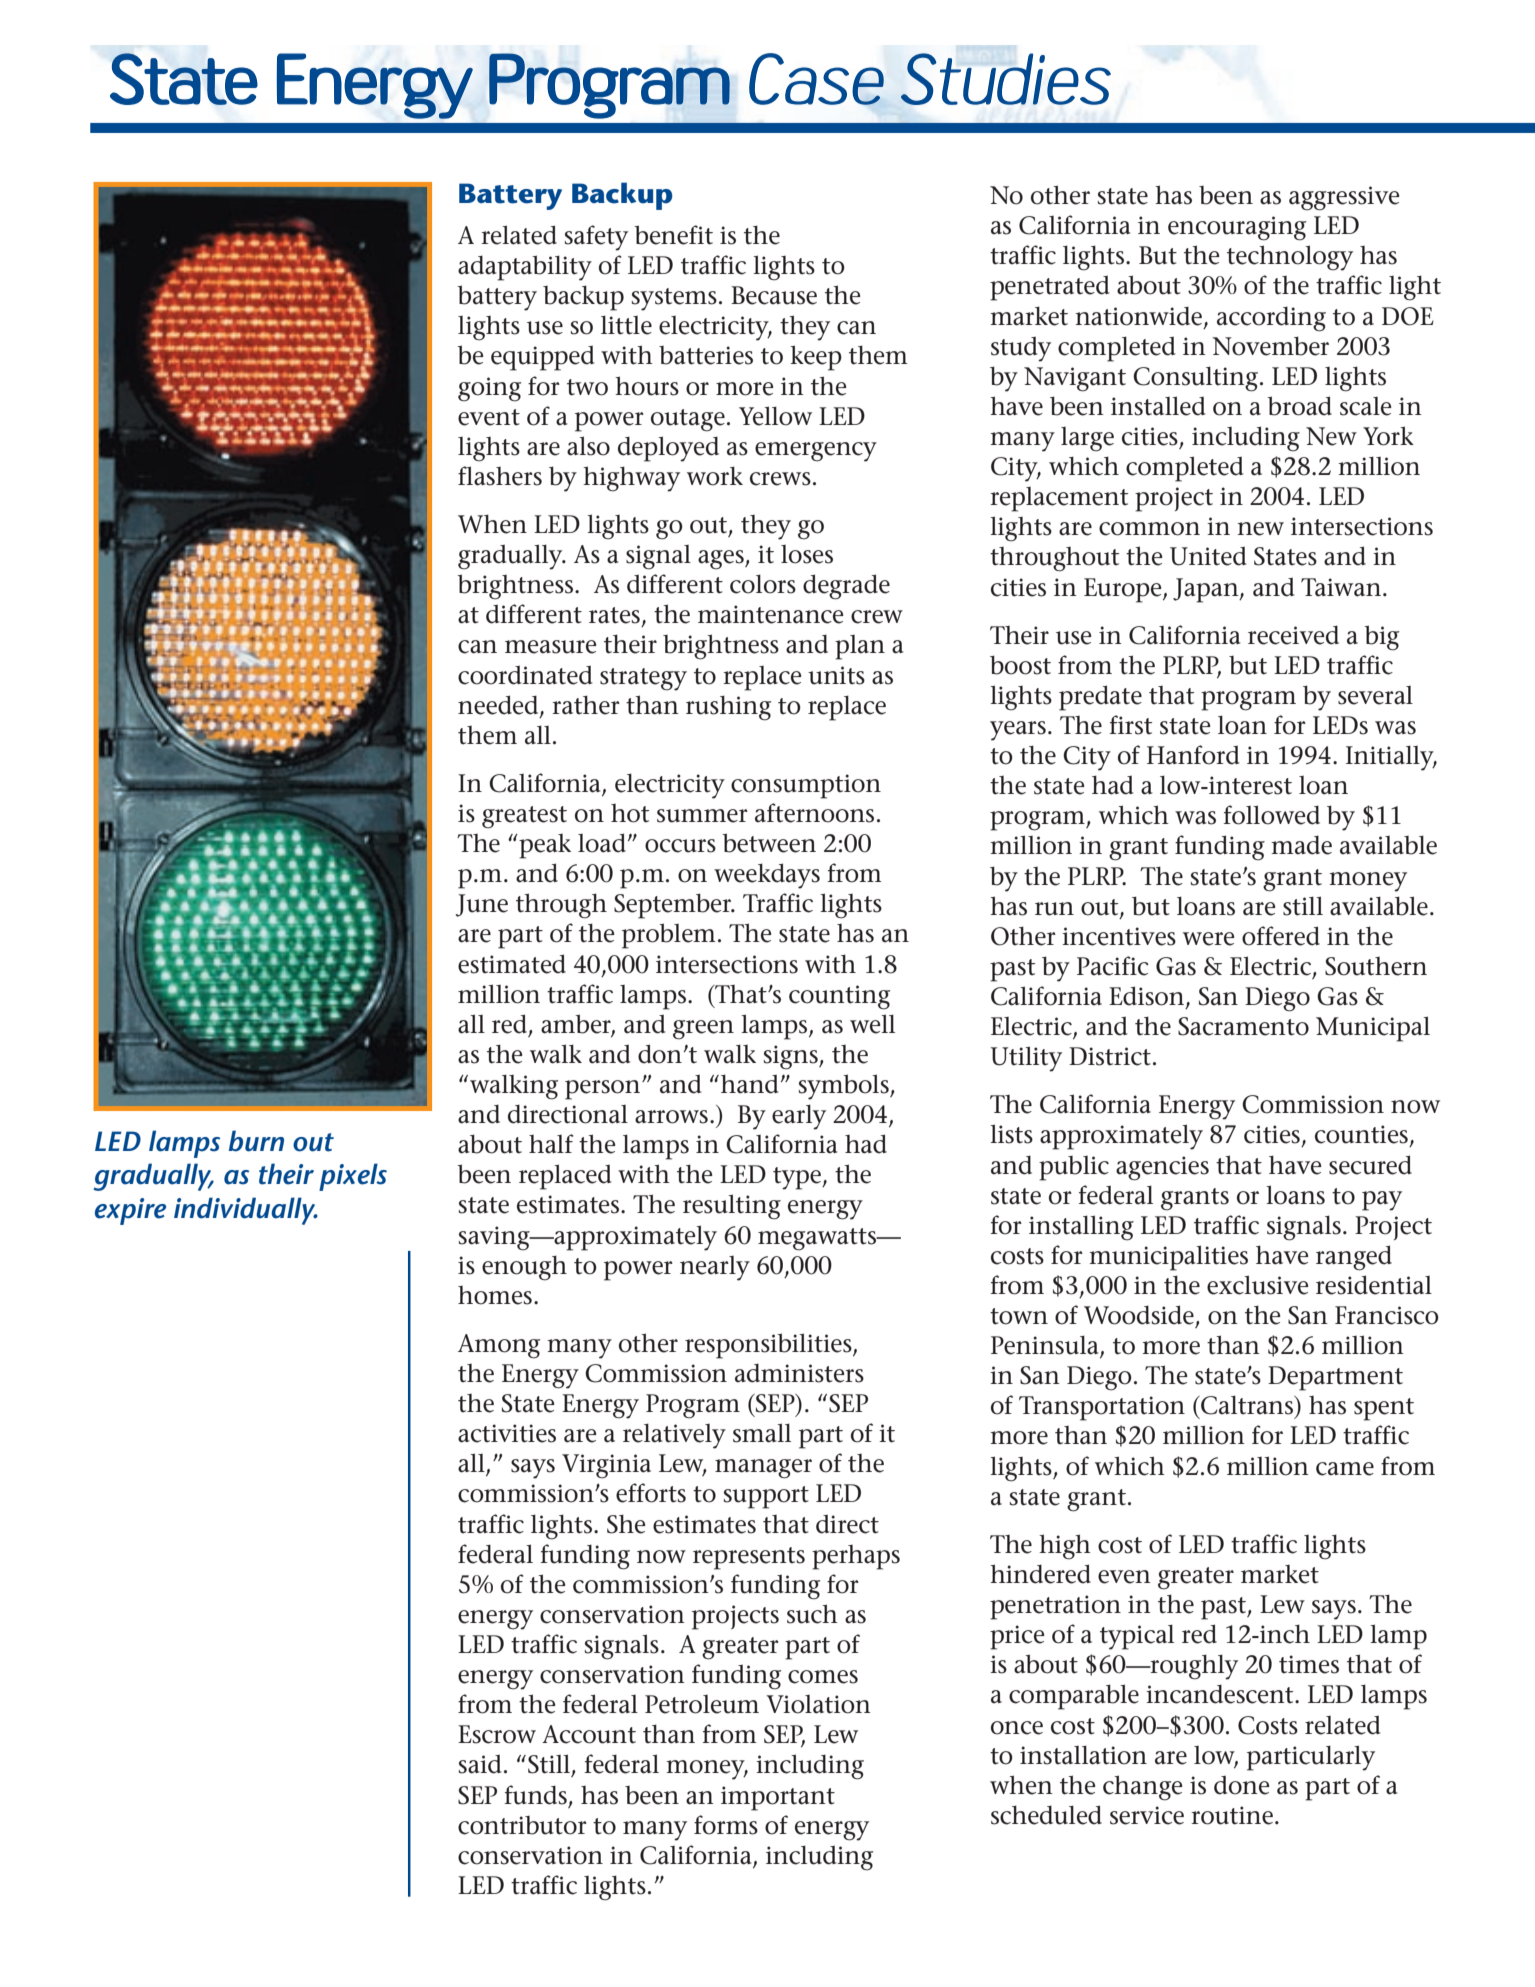 This page has width=1535, height=1987. What do you see at coordinates (816, 79) in the page?
I see `Case` at bounding box center [816, 79].
